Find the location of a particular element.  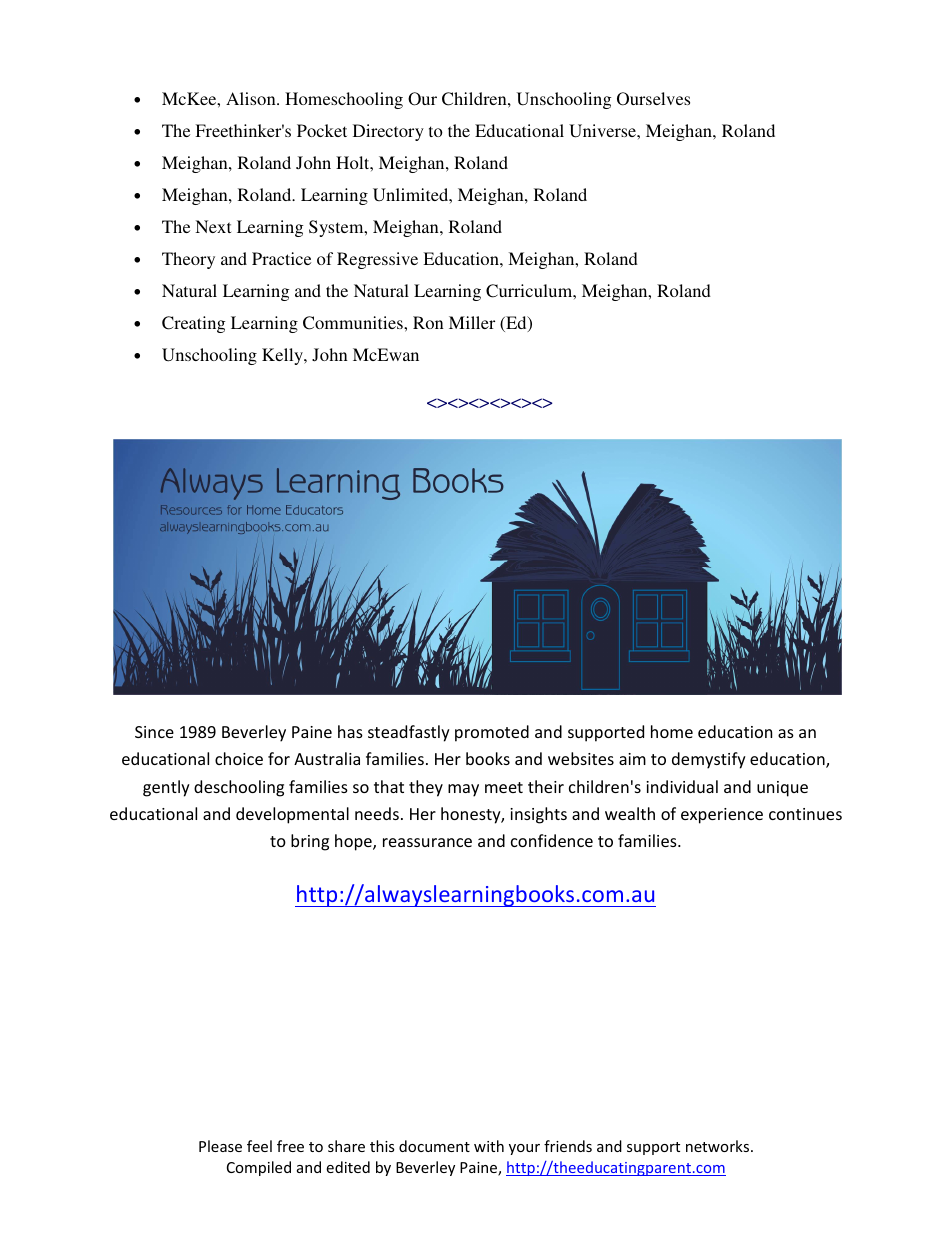

Ron is located at coordinates (428, 322).
